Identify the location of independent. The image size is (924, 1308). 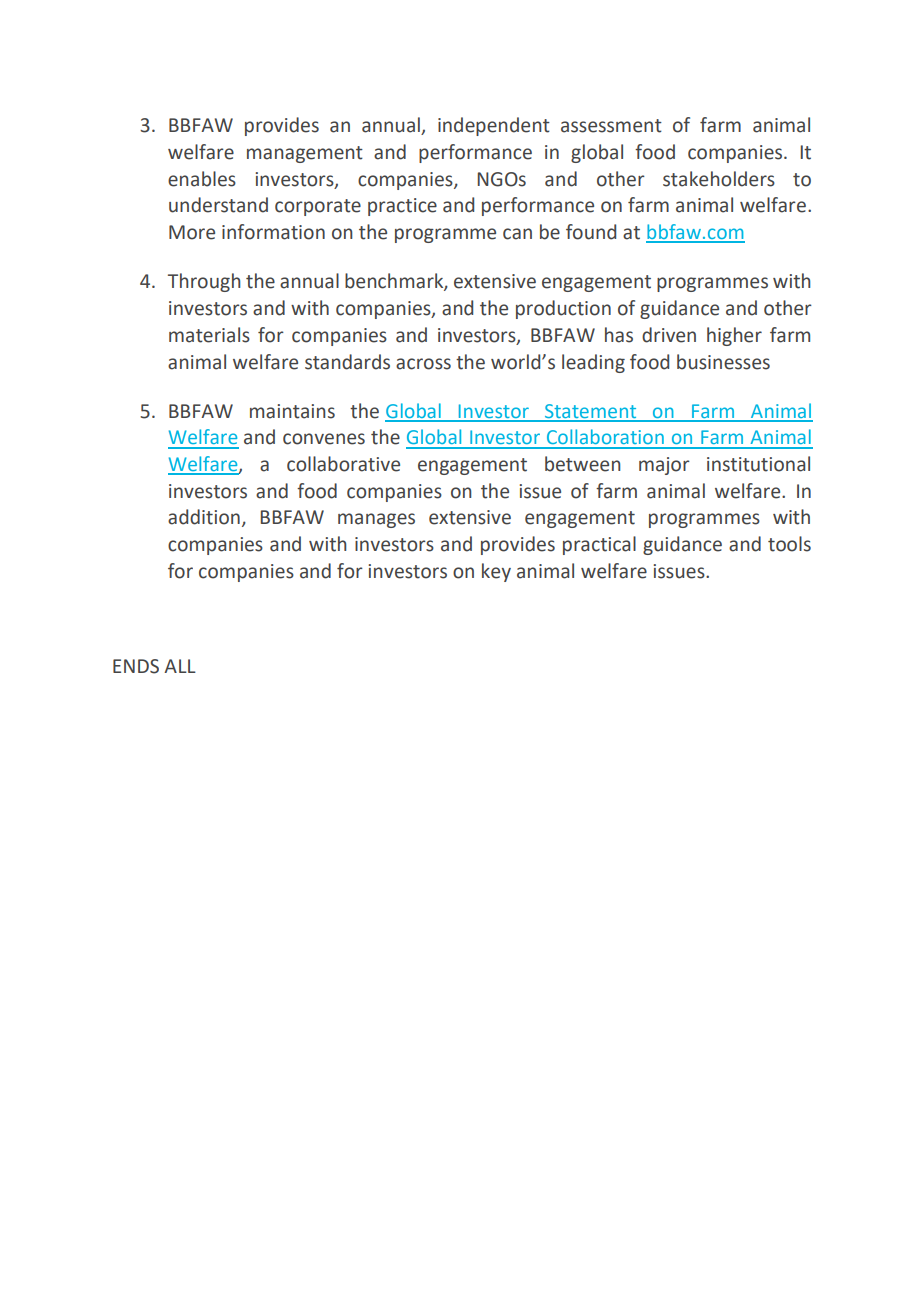
(494, 126).
